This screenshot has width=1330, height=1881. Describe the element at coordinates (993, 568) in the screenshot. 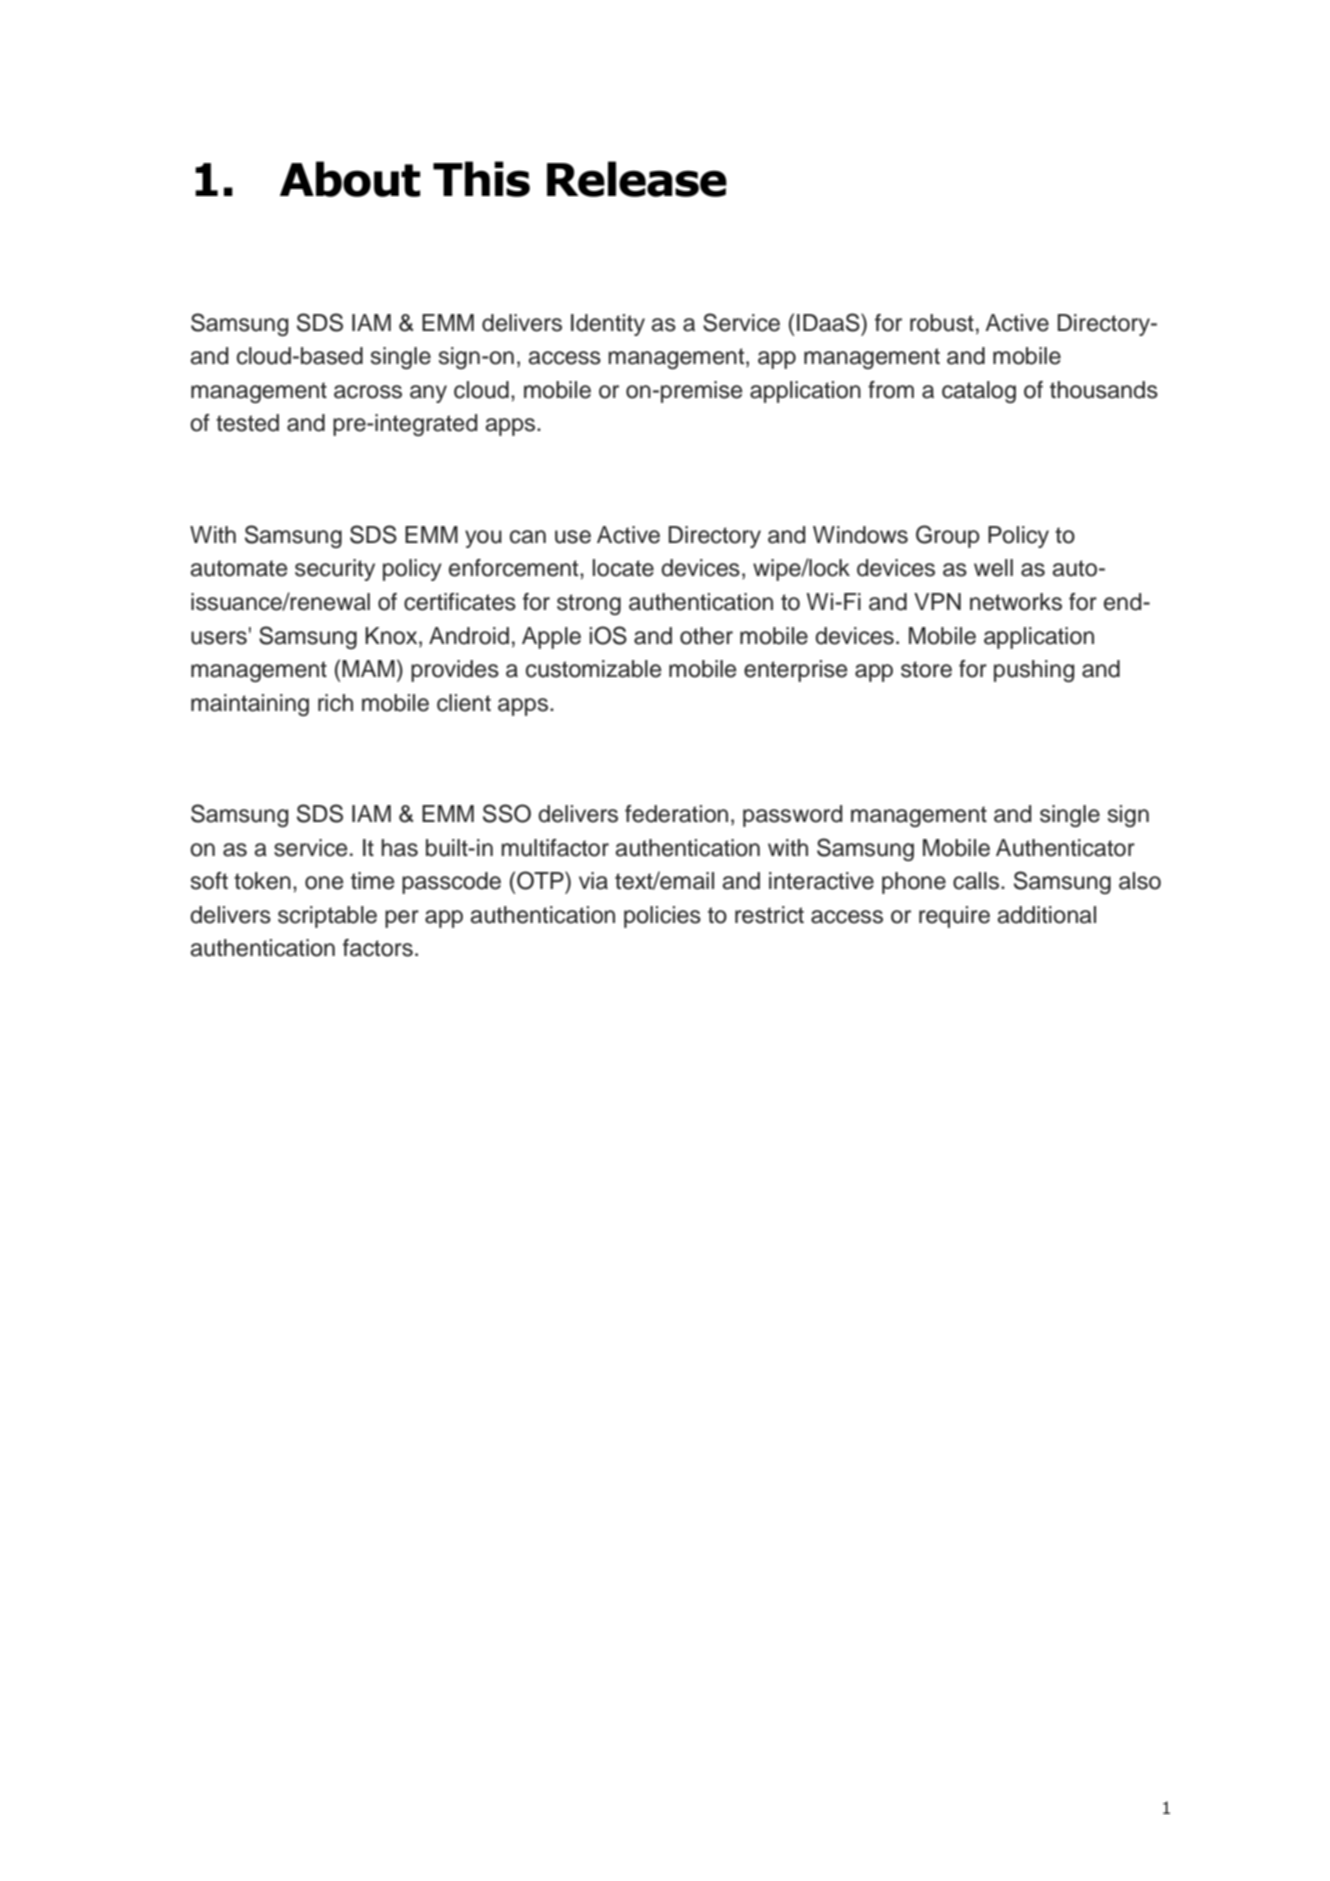

I see `well` at that location.
